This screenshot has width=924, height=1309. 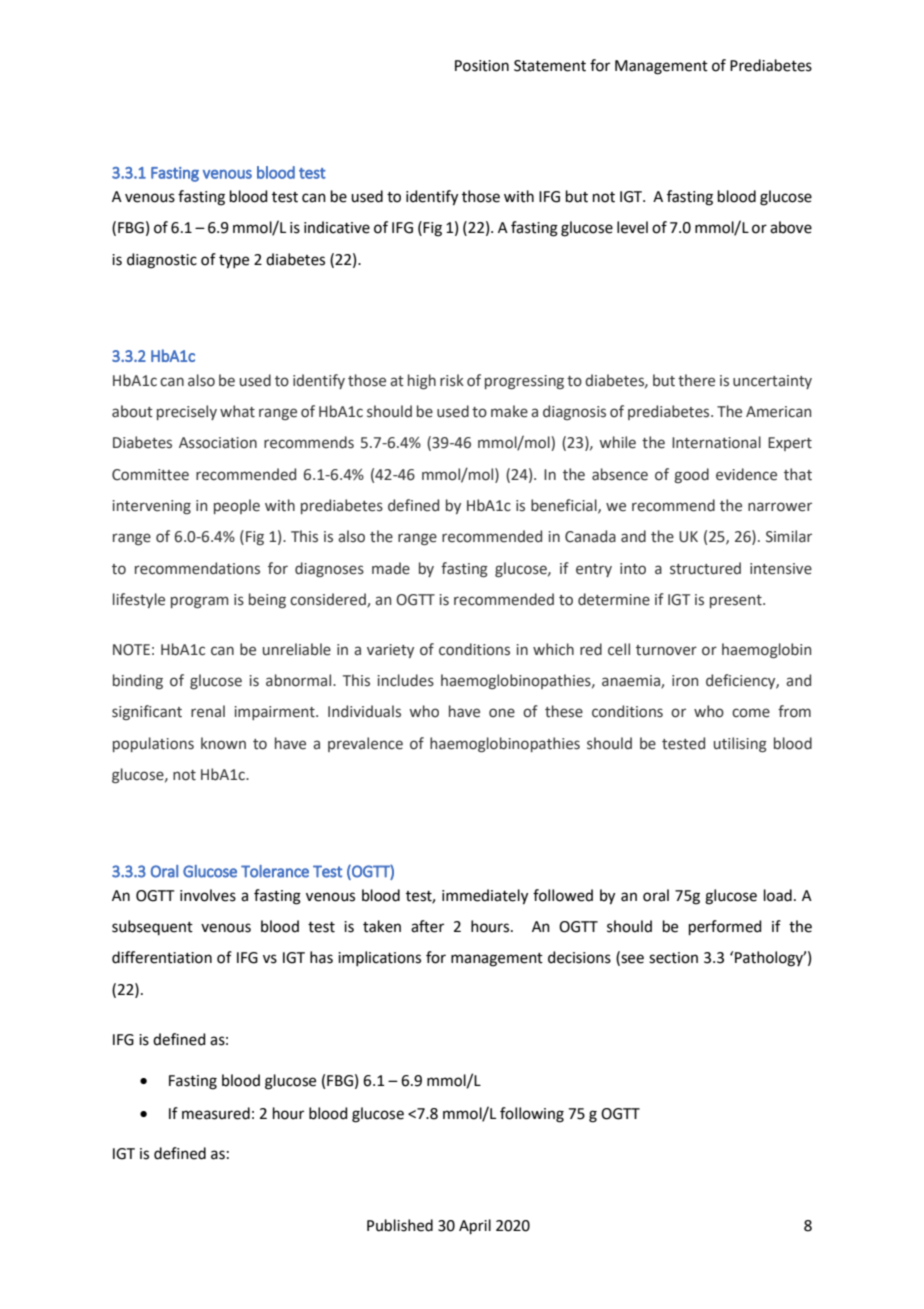 What do you see at coordinates (208, 895) in the screenshot?
I see `involves` at bounding box center [208, 895].
